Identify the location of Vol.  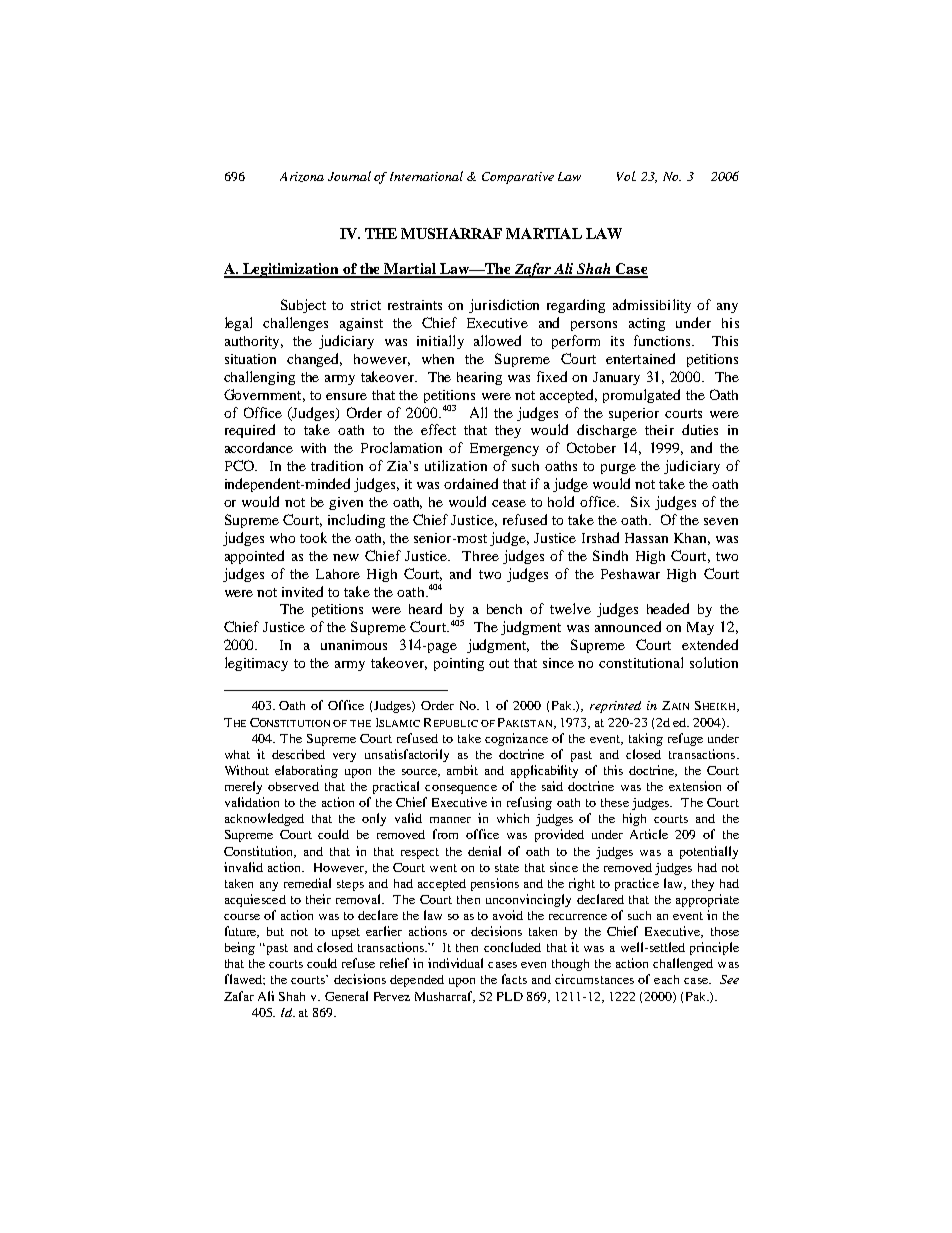
(626, 176).
